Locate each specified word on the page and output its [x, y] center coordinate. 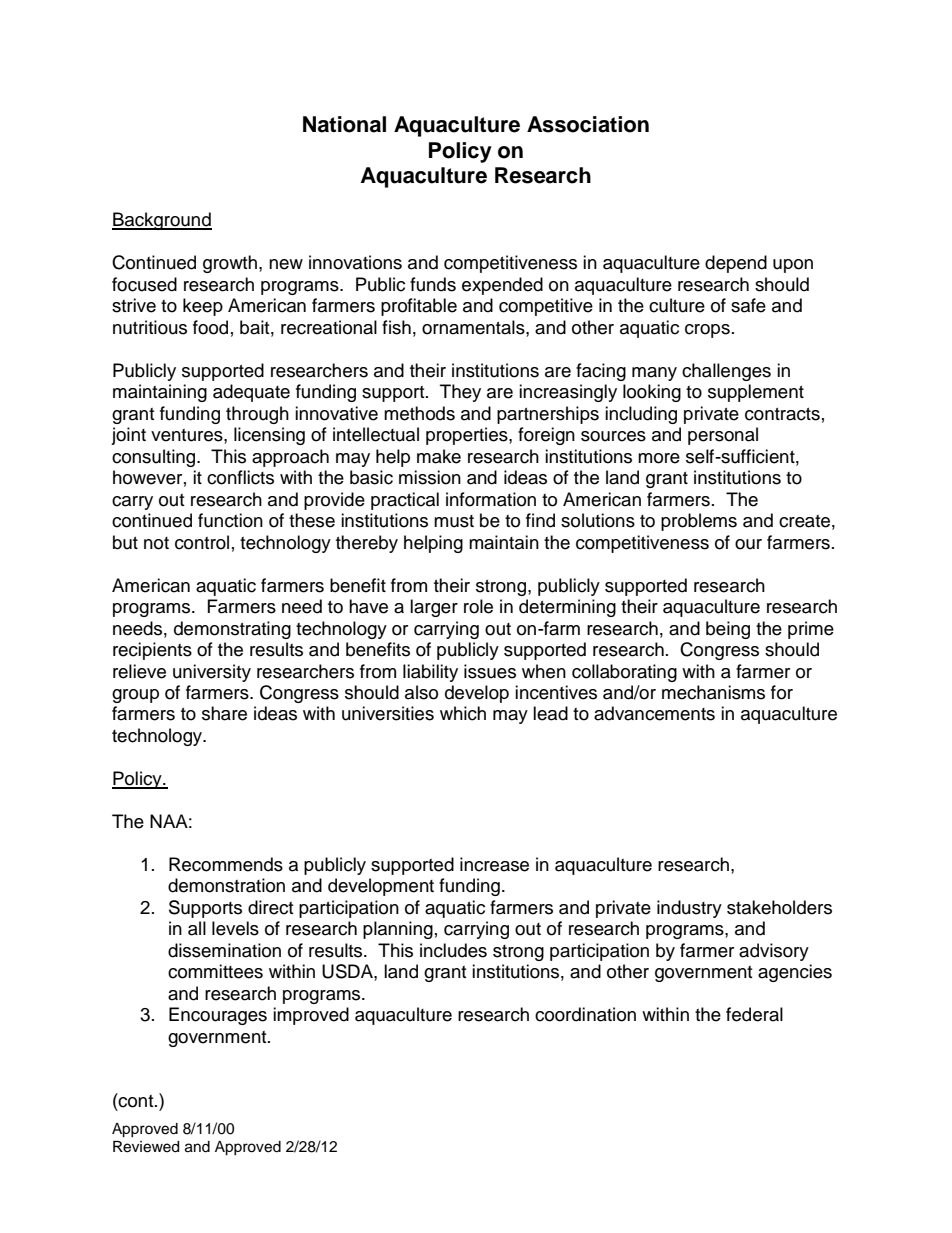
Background [162, 221]
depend [736, 264]
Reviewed [146, 1147]
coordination [585, 1014]
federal [754, 1014]
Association [588, 124]
